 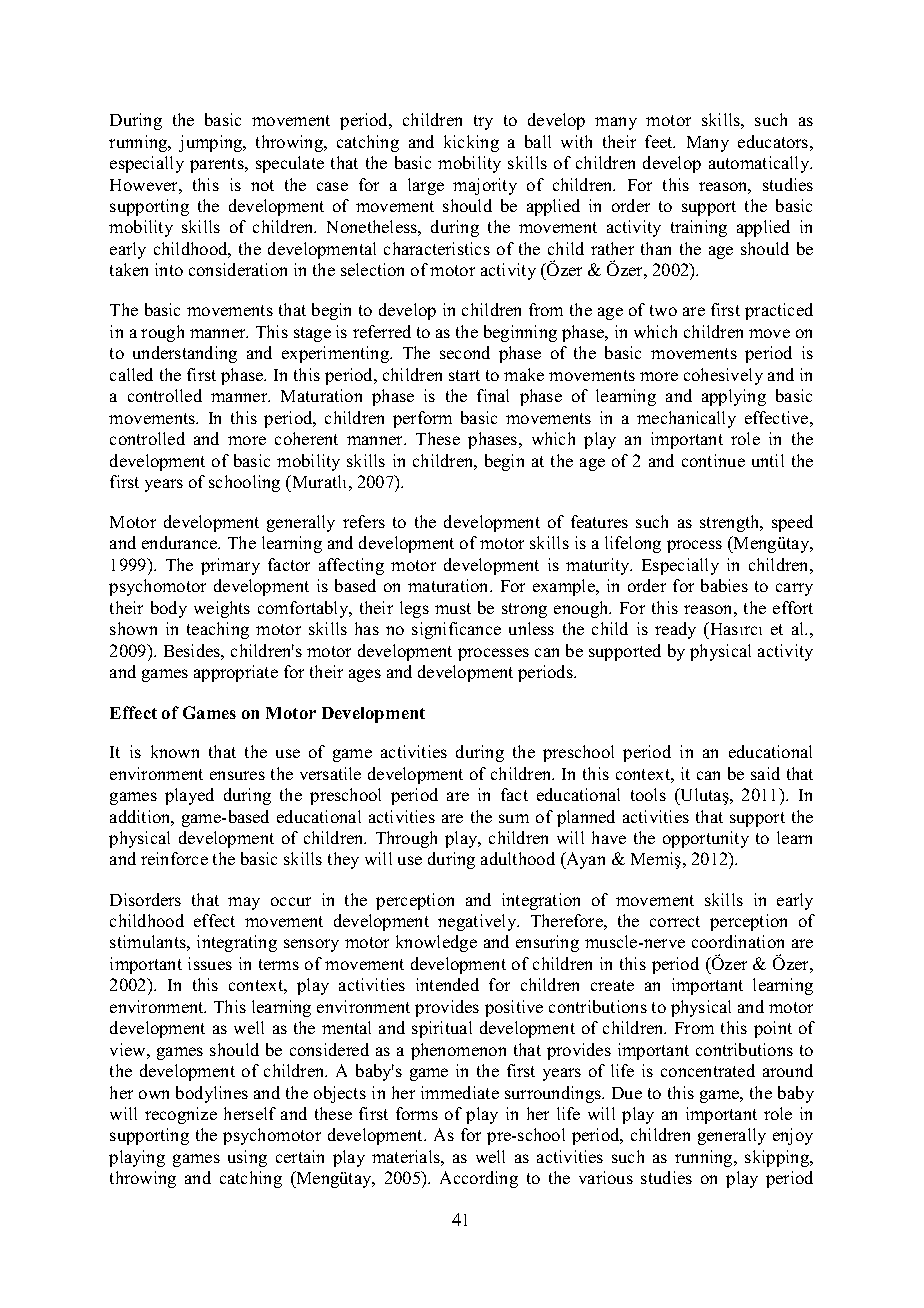 What do you see at coordinates (778, 1158) in the screenshot?
I see `skipping` at bounding box center [778, 1158].
